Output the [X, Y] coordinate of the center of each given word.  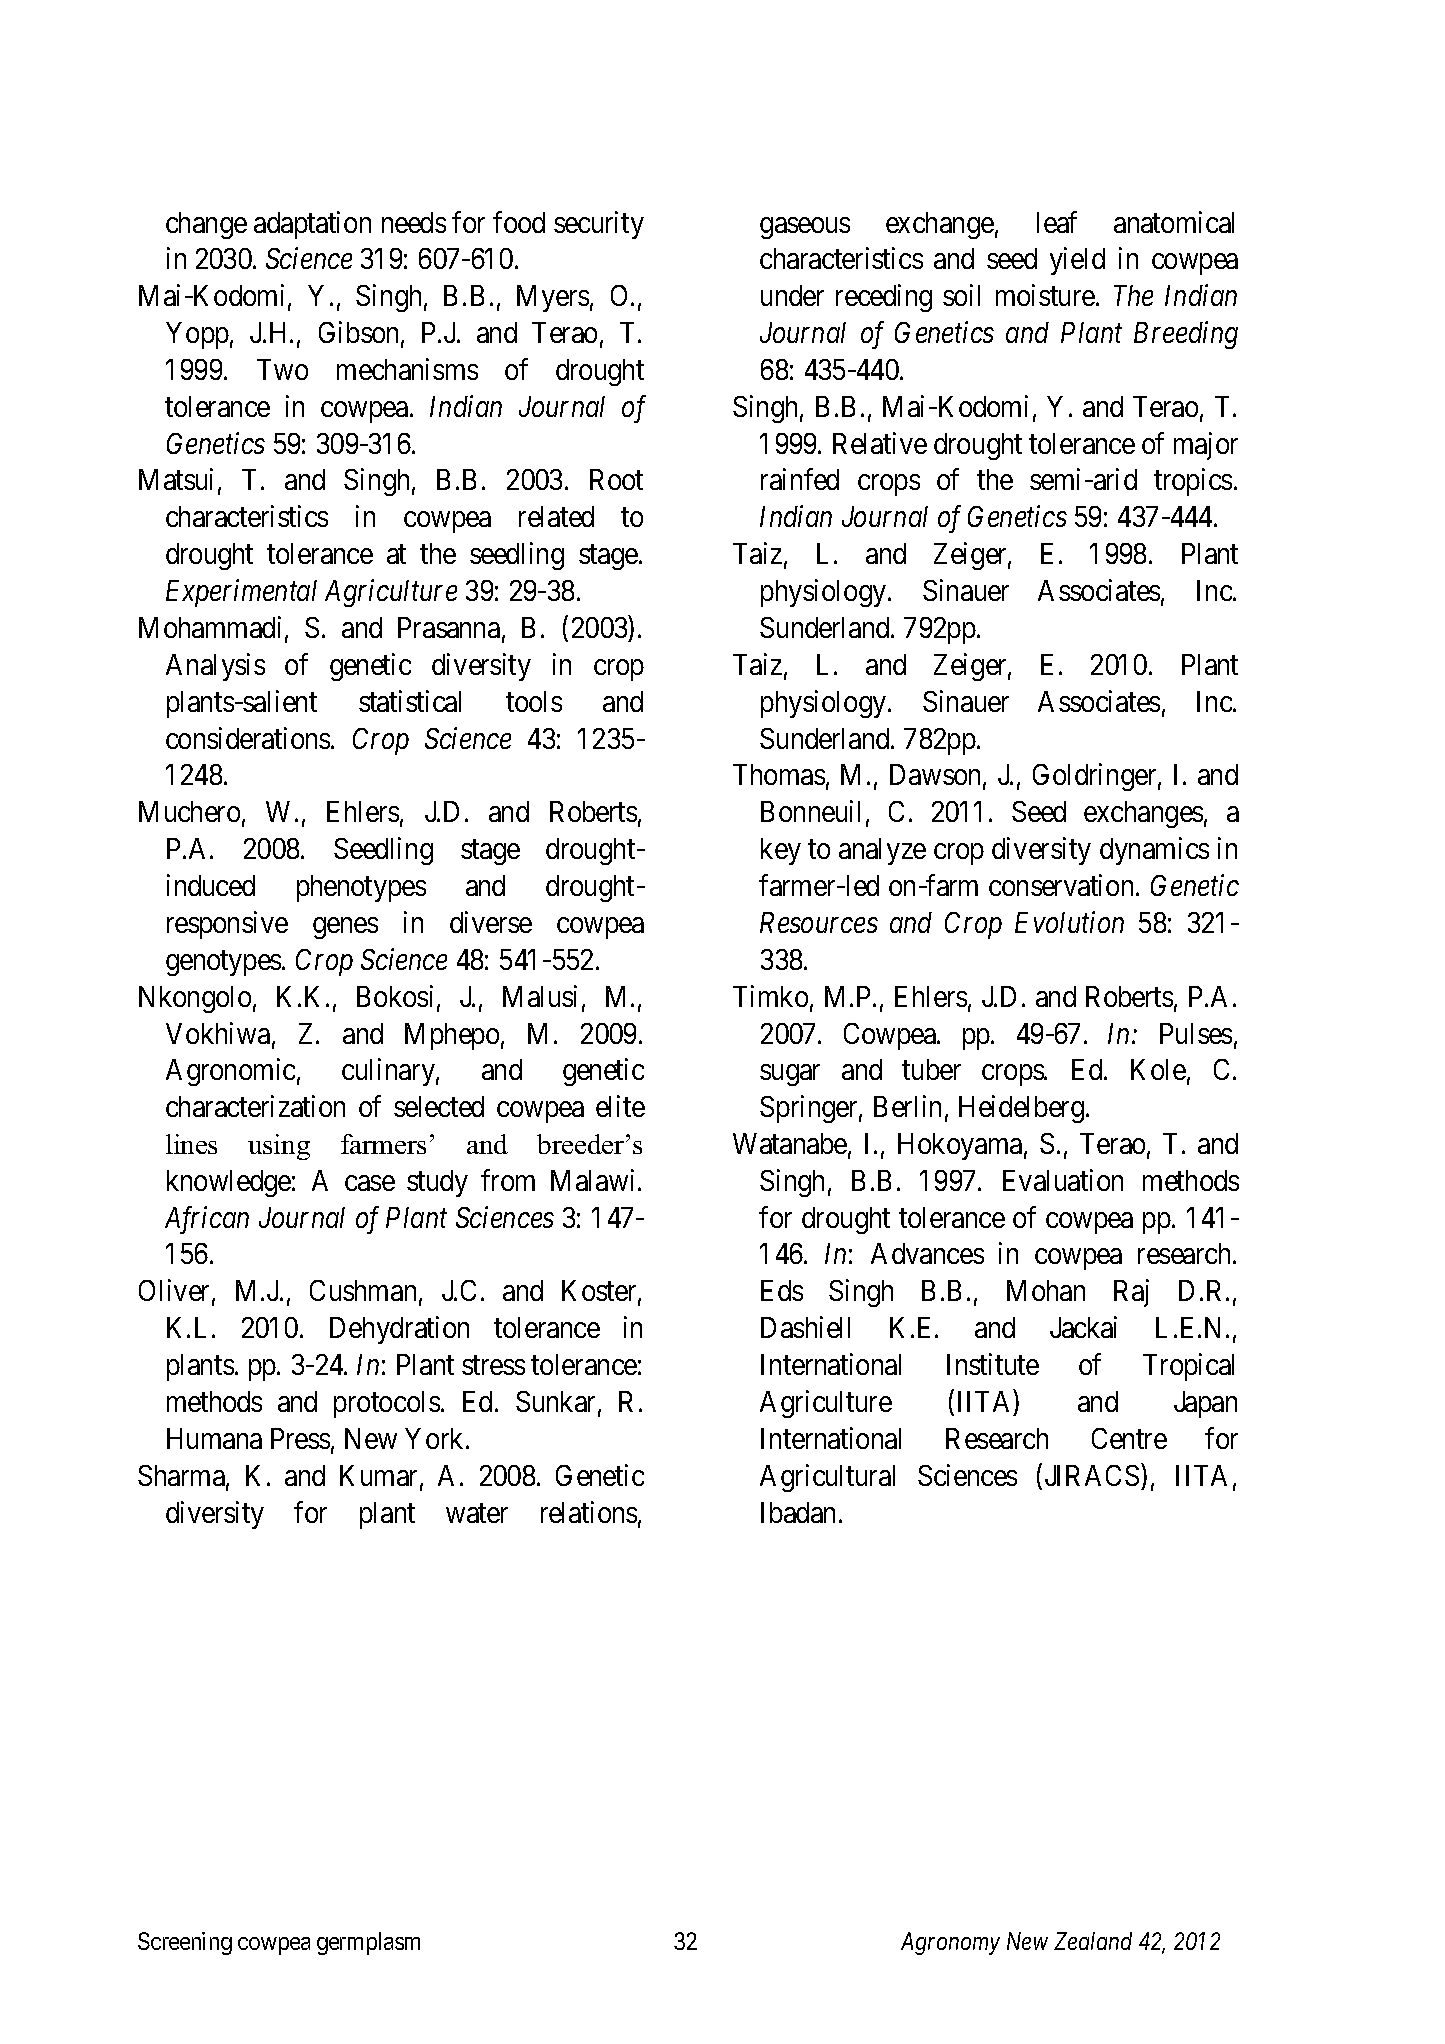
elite [620, 1106]
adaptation [312, 225]
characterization [255, 1106]
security [599, 225]
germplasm [368, 1943]
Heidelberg [1023, 1109]
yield [1077, 261]
